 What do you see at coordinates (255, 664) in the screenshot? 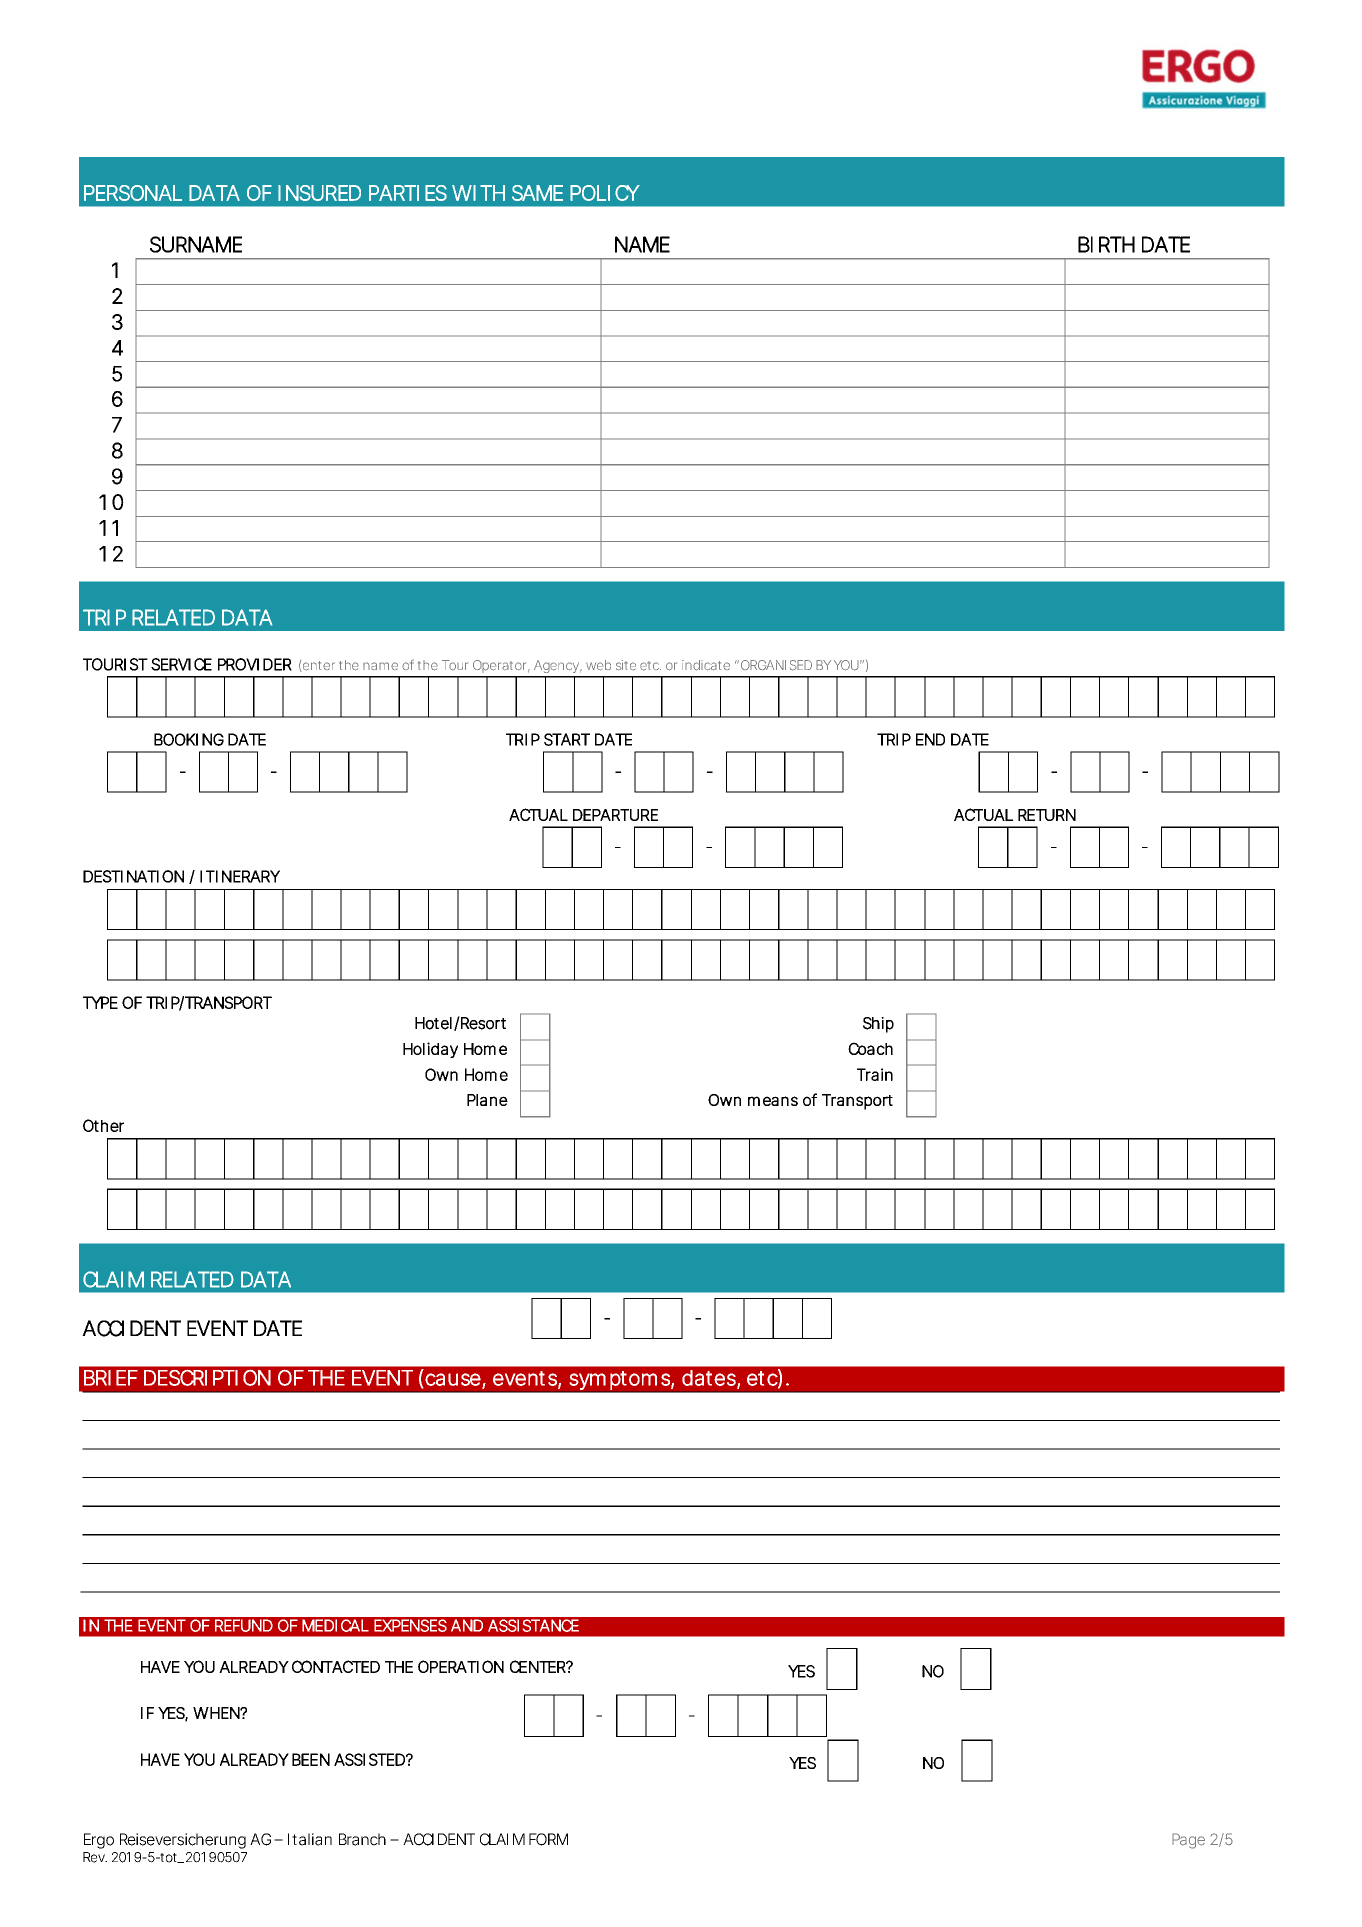
I see `PROVIDER` at bounding box center [255, 664].
